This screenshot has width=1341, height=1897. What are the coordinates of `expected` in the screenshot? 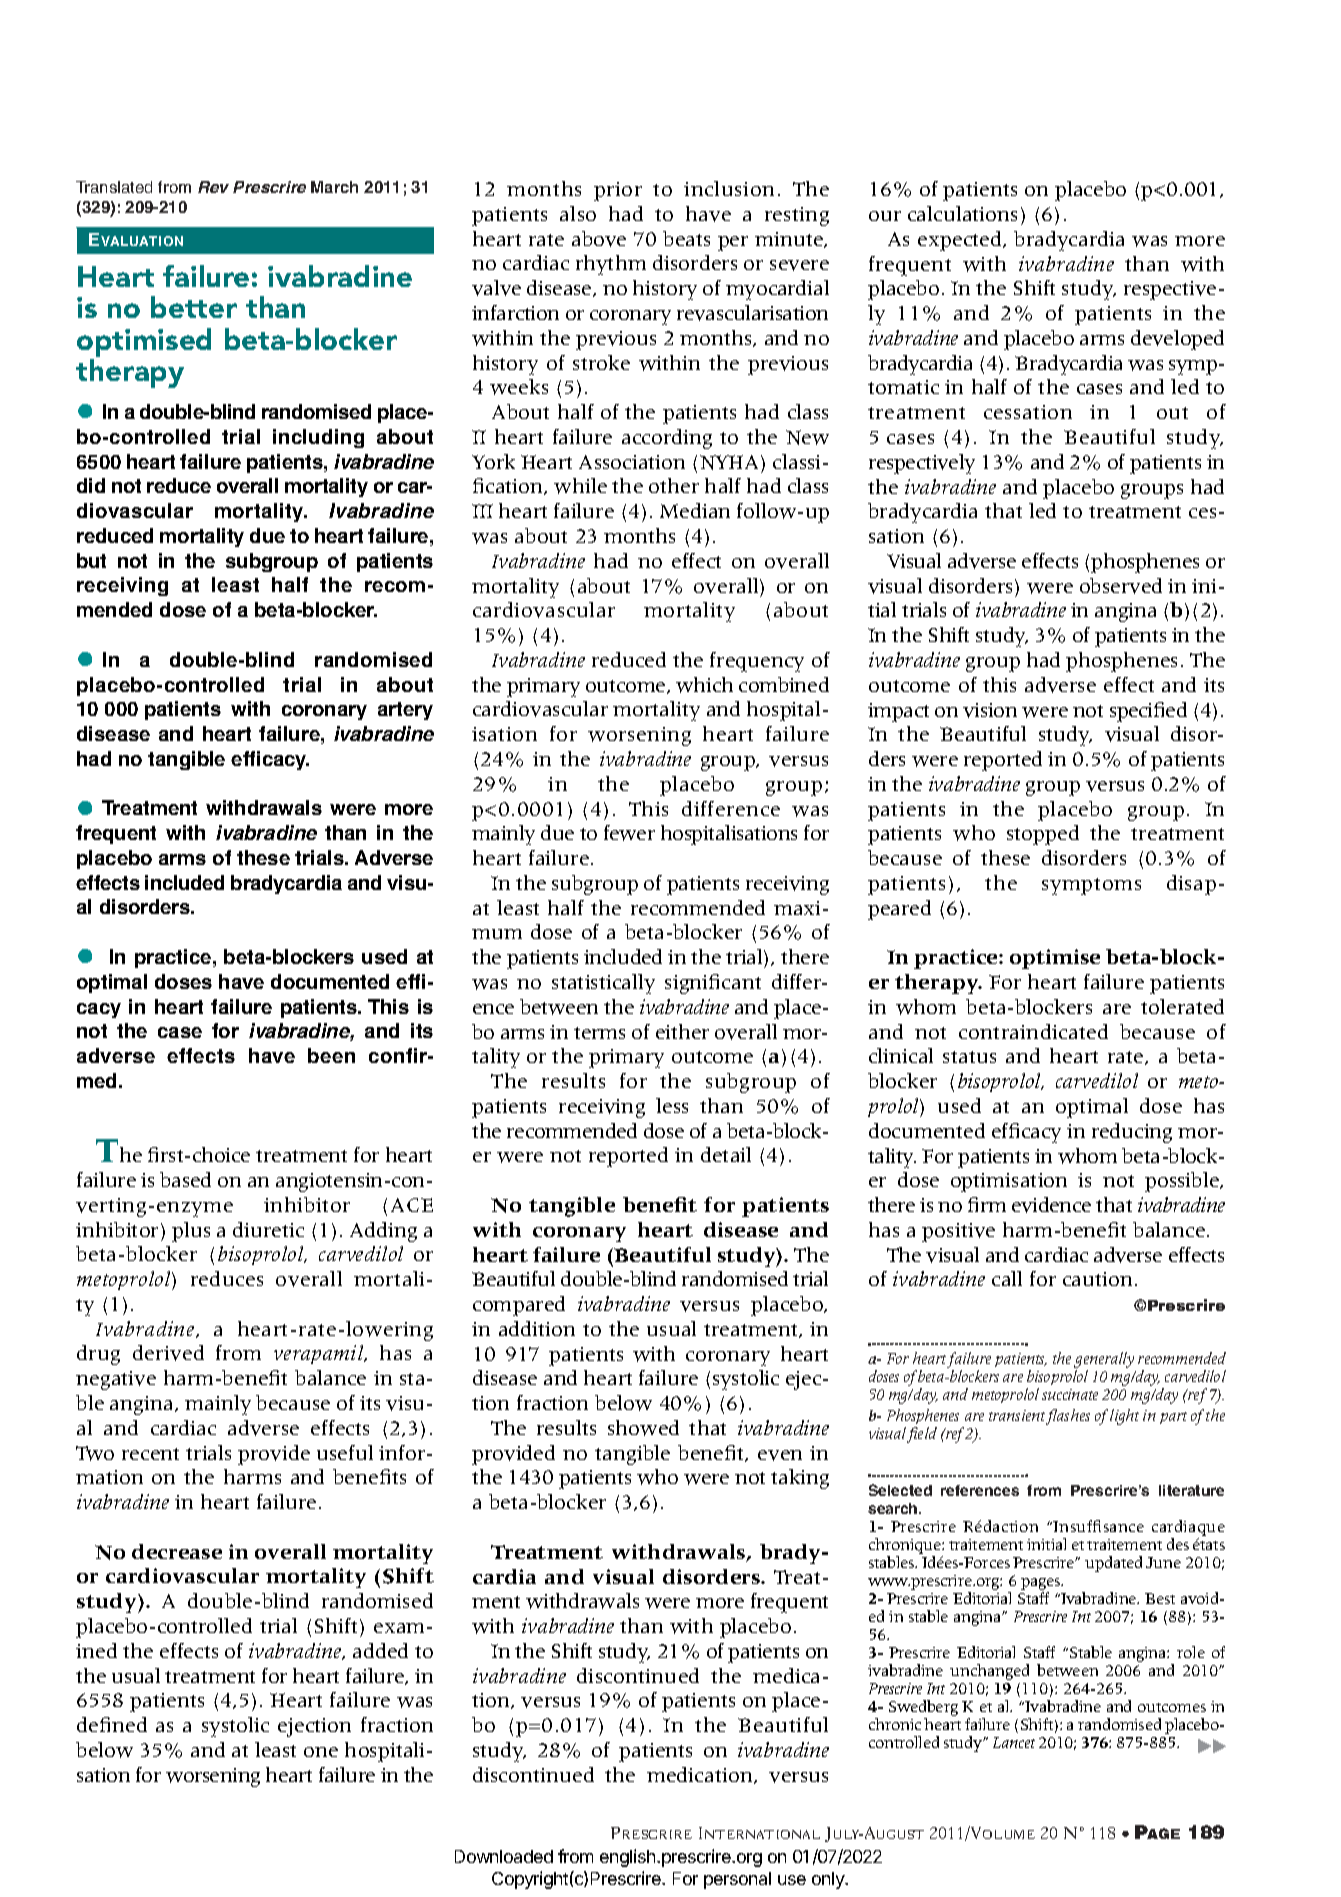 It's located at (961, 241).
